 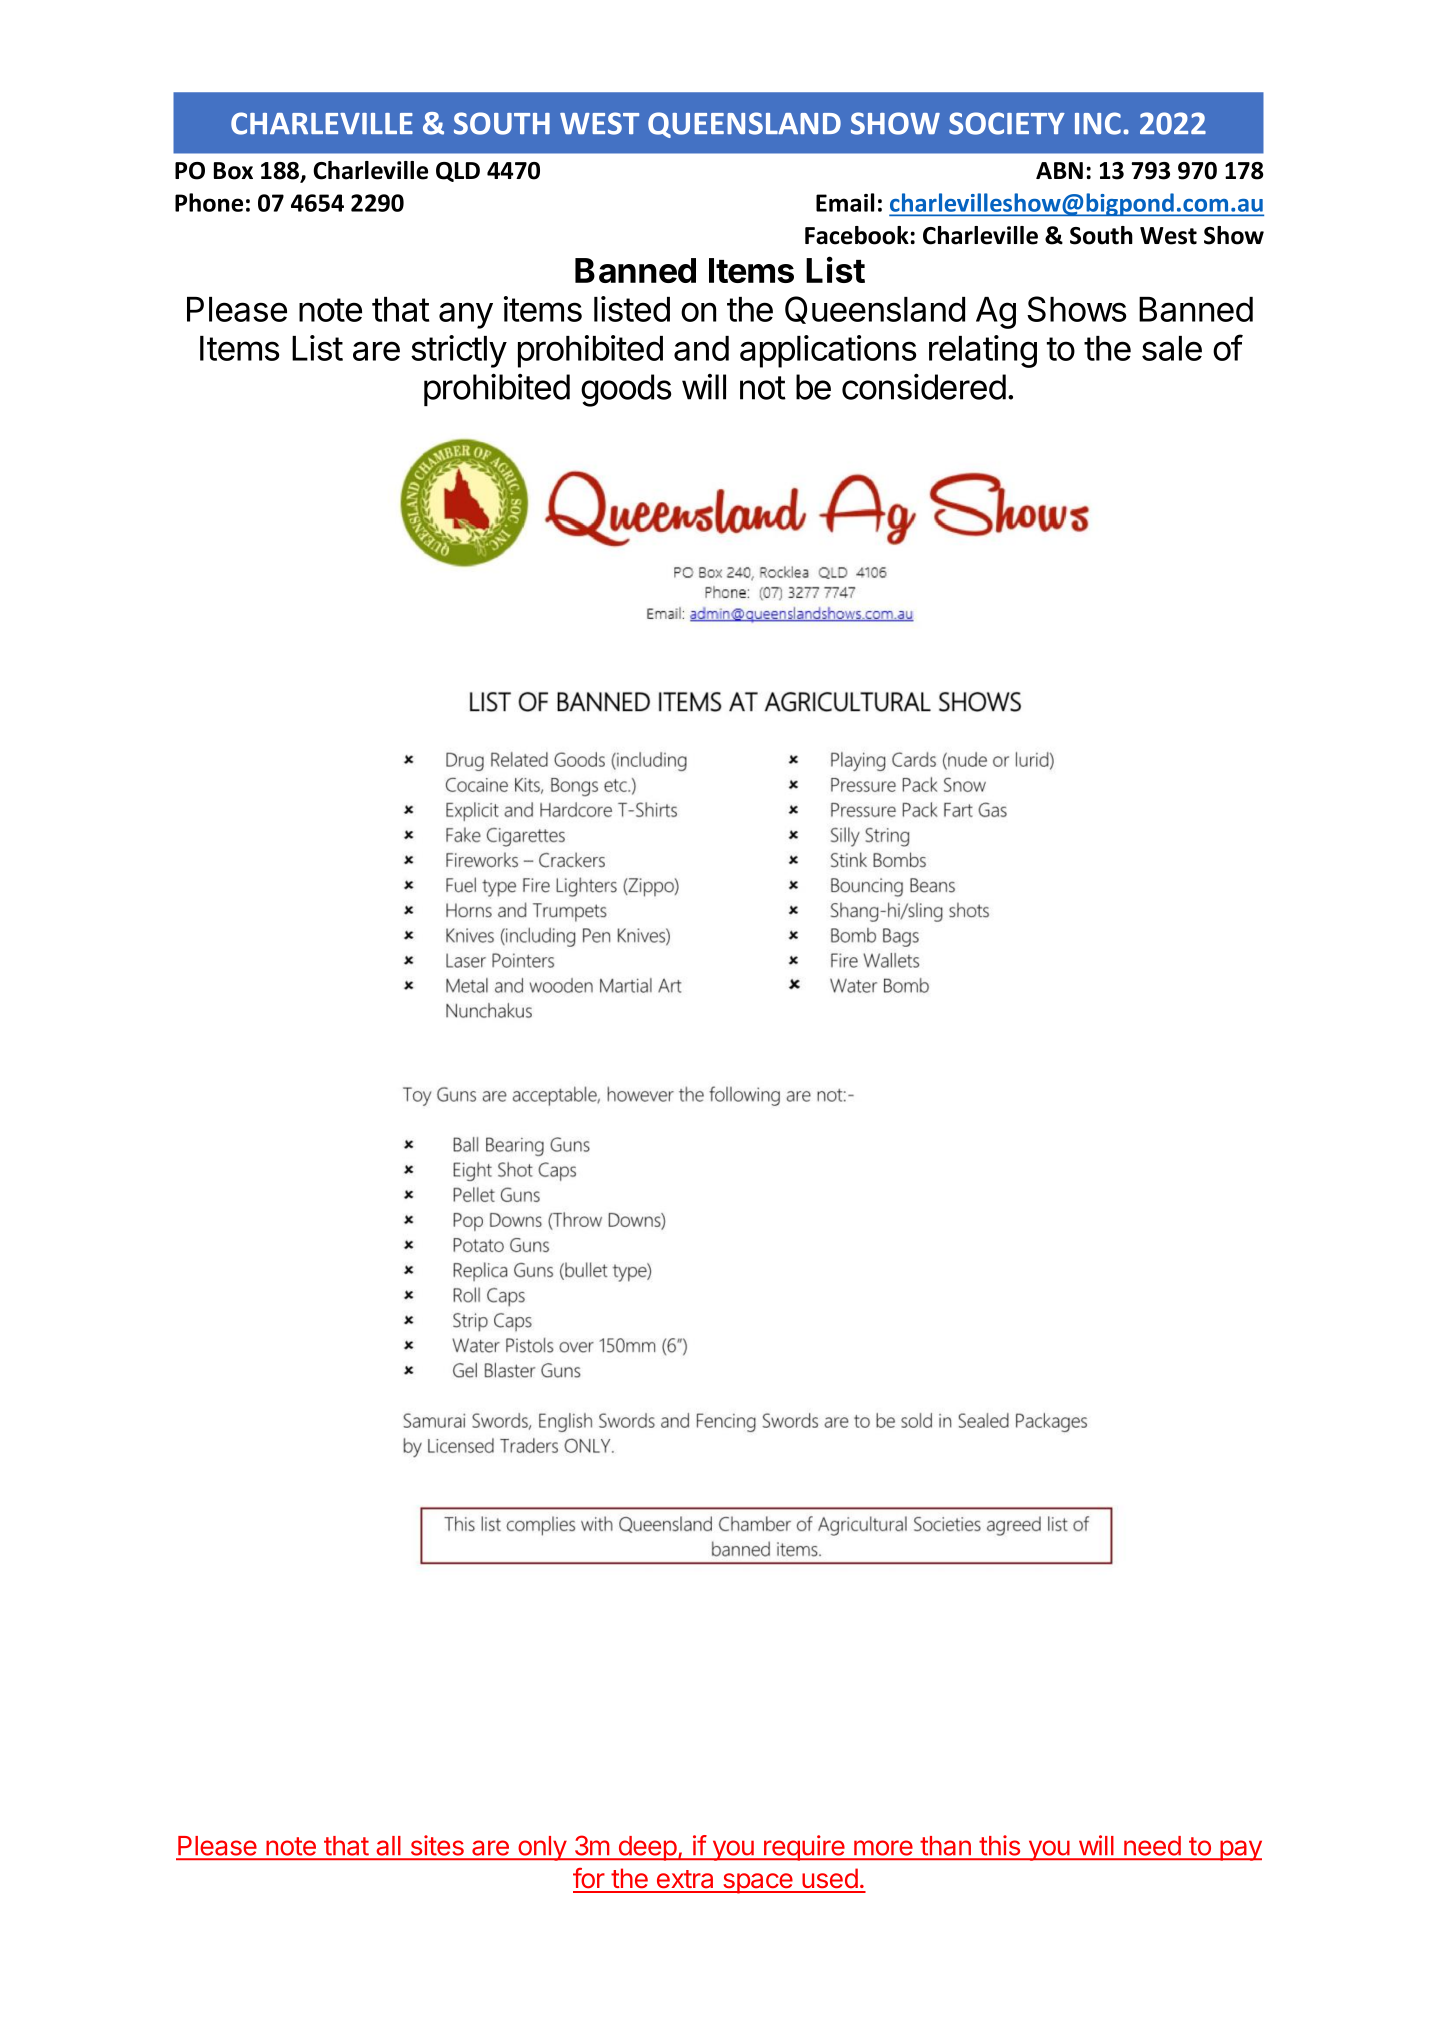 What do you see at coordinates (924, 386) in the screenshot?
I see `considered` at bounding box center [924, 386].
